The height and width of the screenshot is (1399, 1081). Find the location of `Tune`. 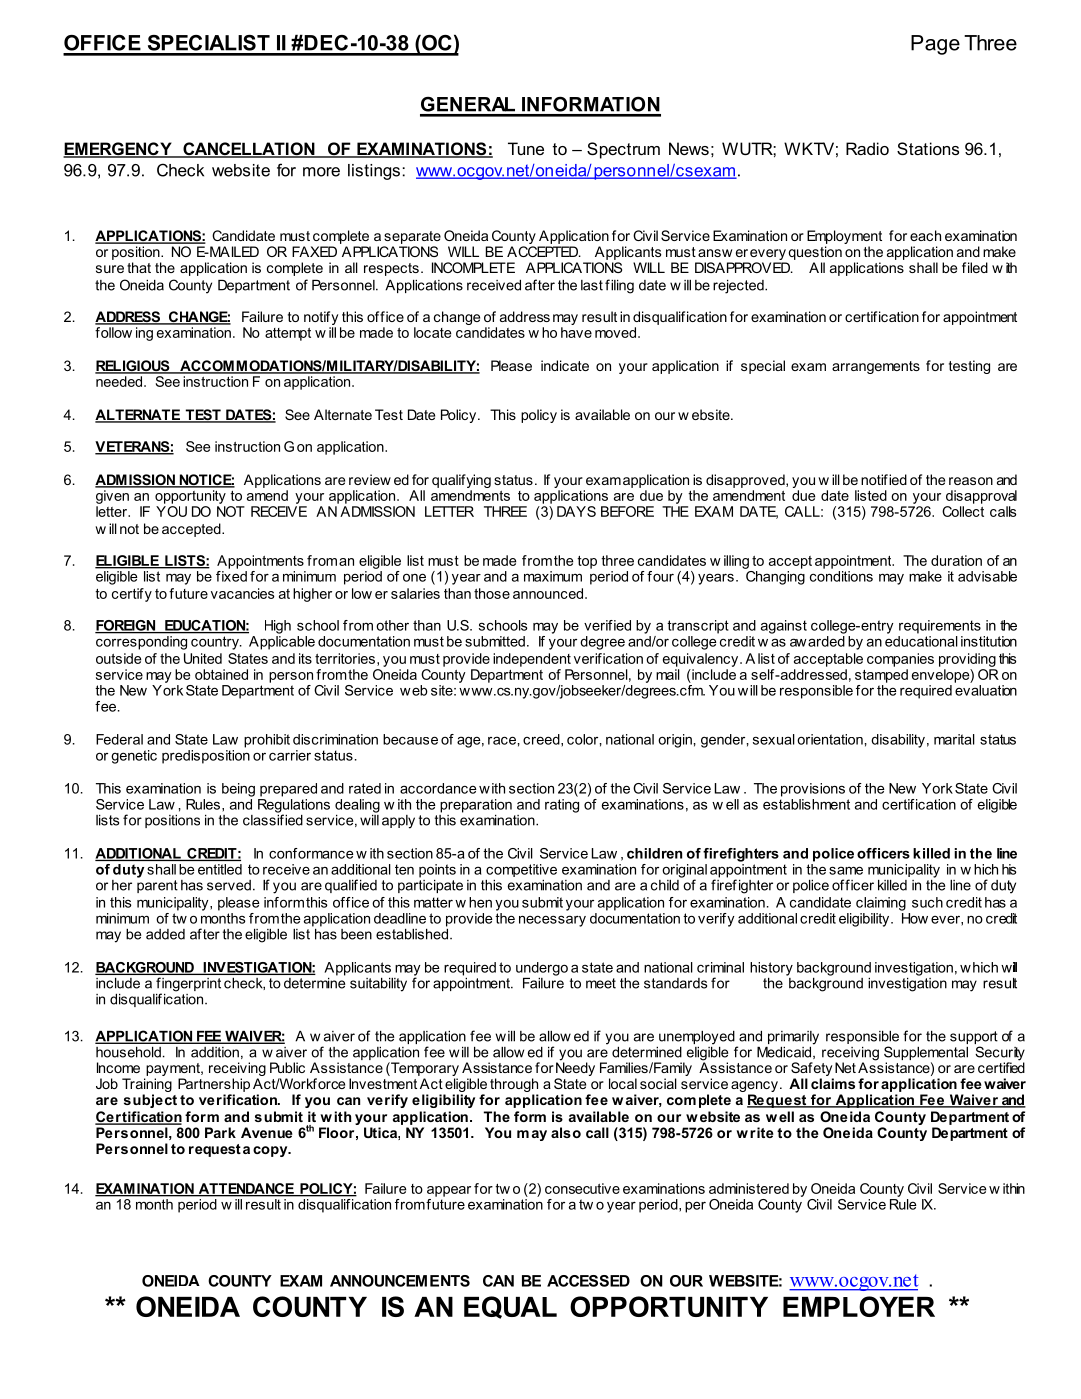

Tune is located at coordinates (526, 148).
